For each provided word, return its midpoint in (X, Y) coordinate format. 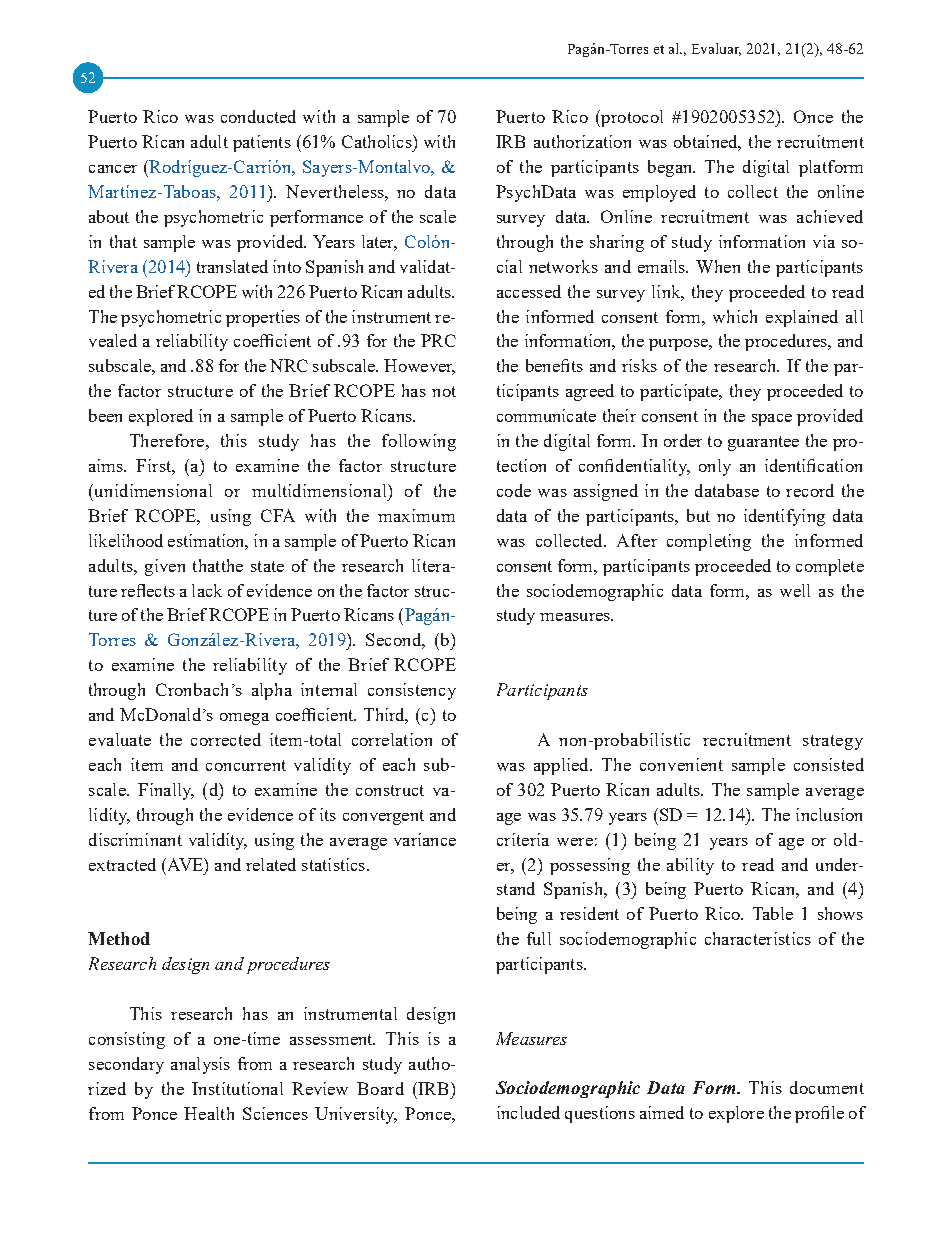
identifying (784, 517)
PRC (438, 340)
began (671, 168)
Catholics (378, 141)
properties (263, 318)
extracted (122, 864)
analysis (200, 1065)
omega (244, 719)
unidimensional (152, 490)
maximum (416, 515)
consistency (412, 691)
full (539, 938)
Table (773, 913)
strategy (833, 742)
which (735, 316)
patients (262, 143)
